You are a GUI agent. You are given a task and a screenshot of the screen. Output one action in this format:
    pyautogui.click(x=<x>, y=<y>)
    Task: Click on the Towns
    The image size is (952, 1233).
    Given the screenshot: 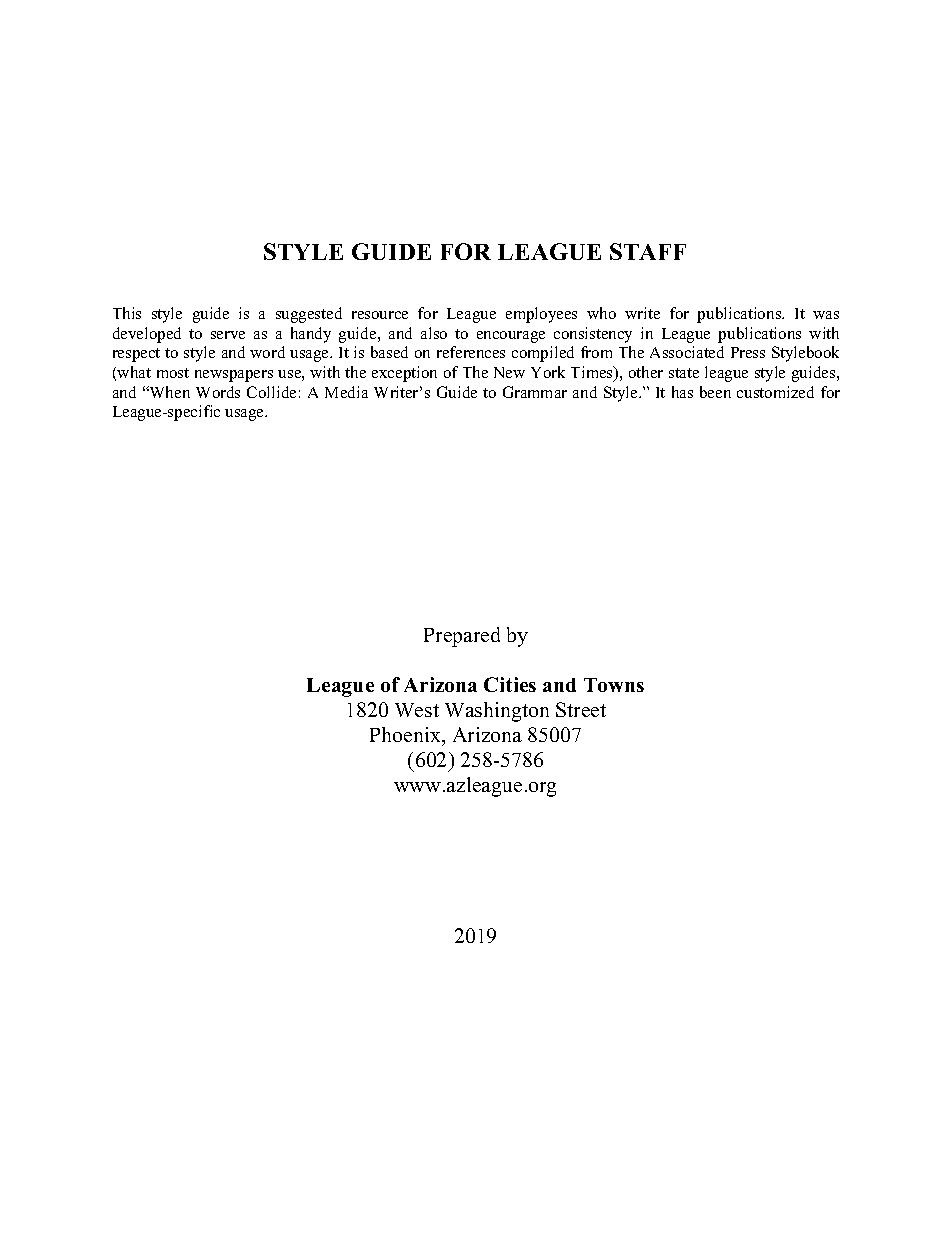 What is the action you would take?
    pyautogui.click(x=614, y=685)
